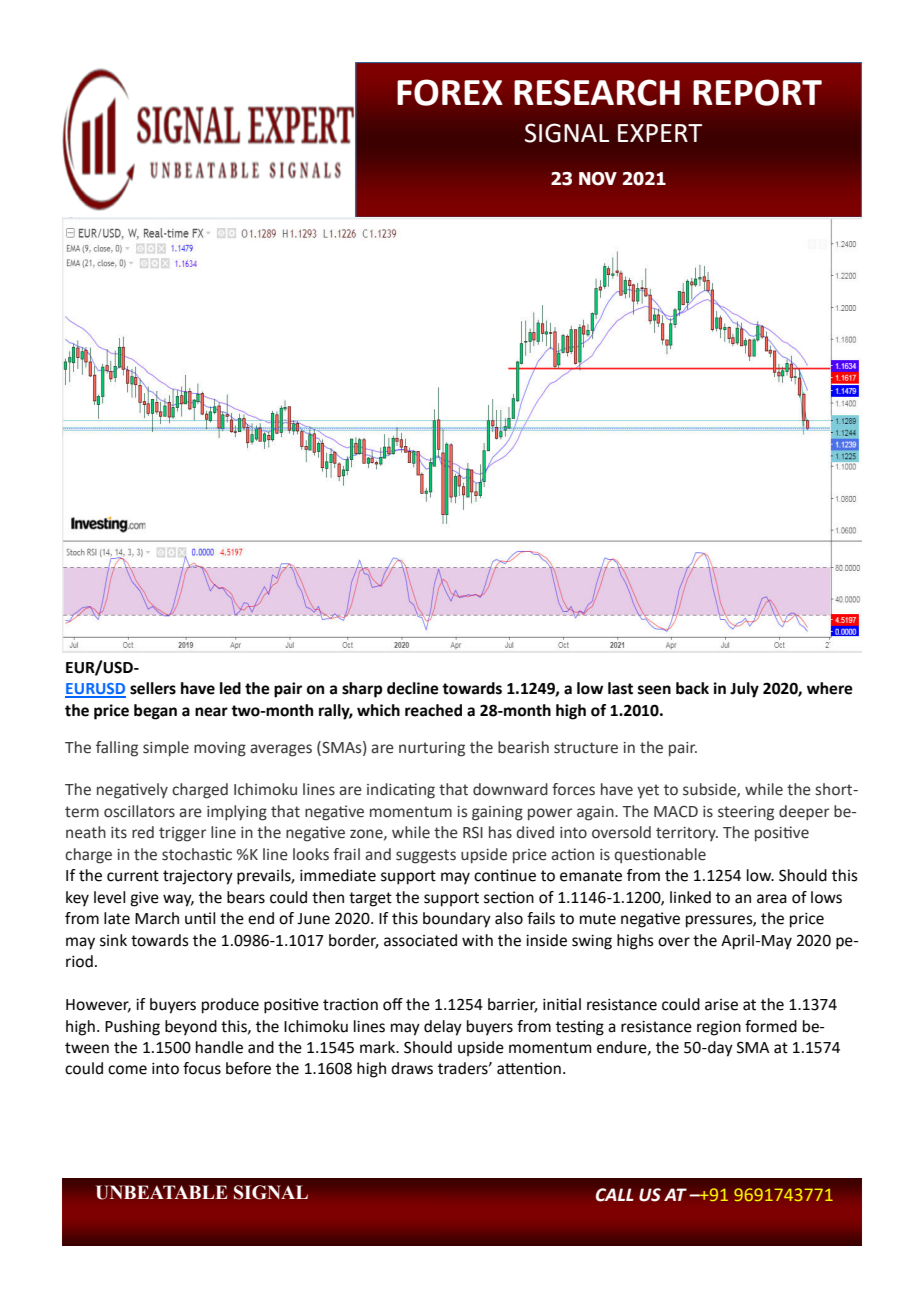 This page has width=924, height=1308. Describe the element at coordinates (362, 690) in the page. I see `sharp` at that location.
